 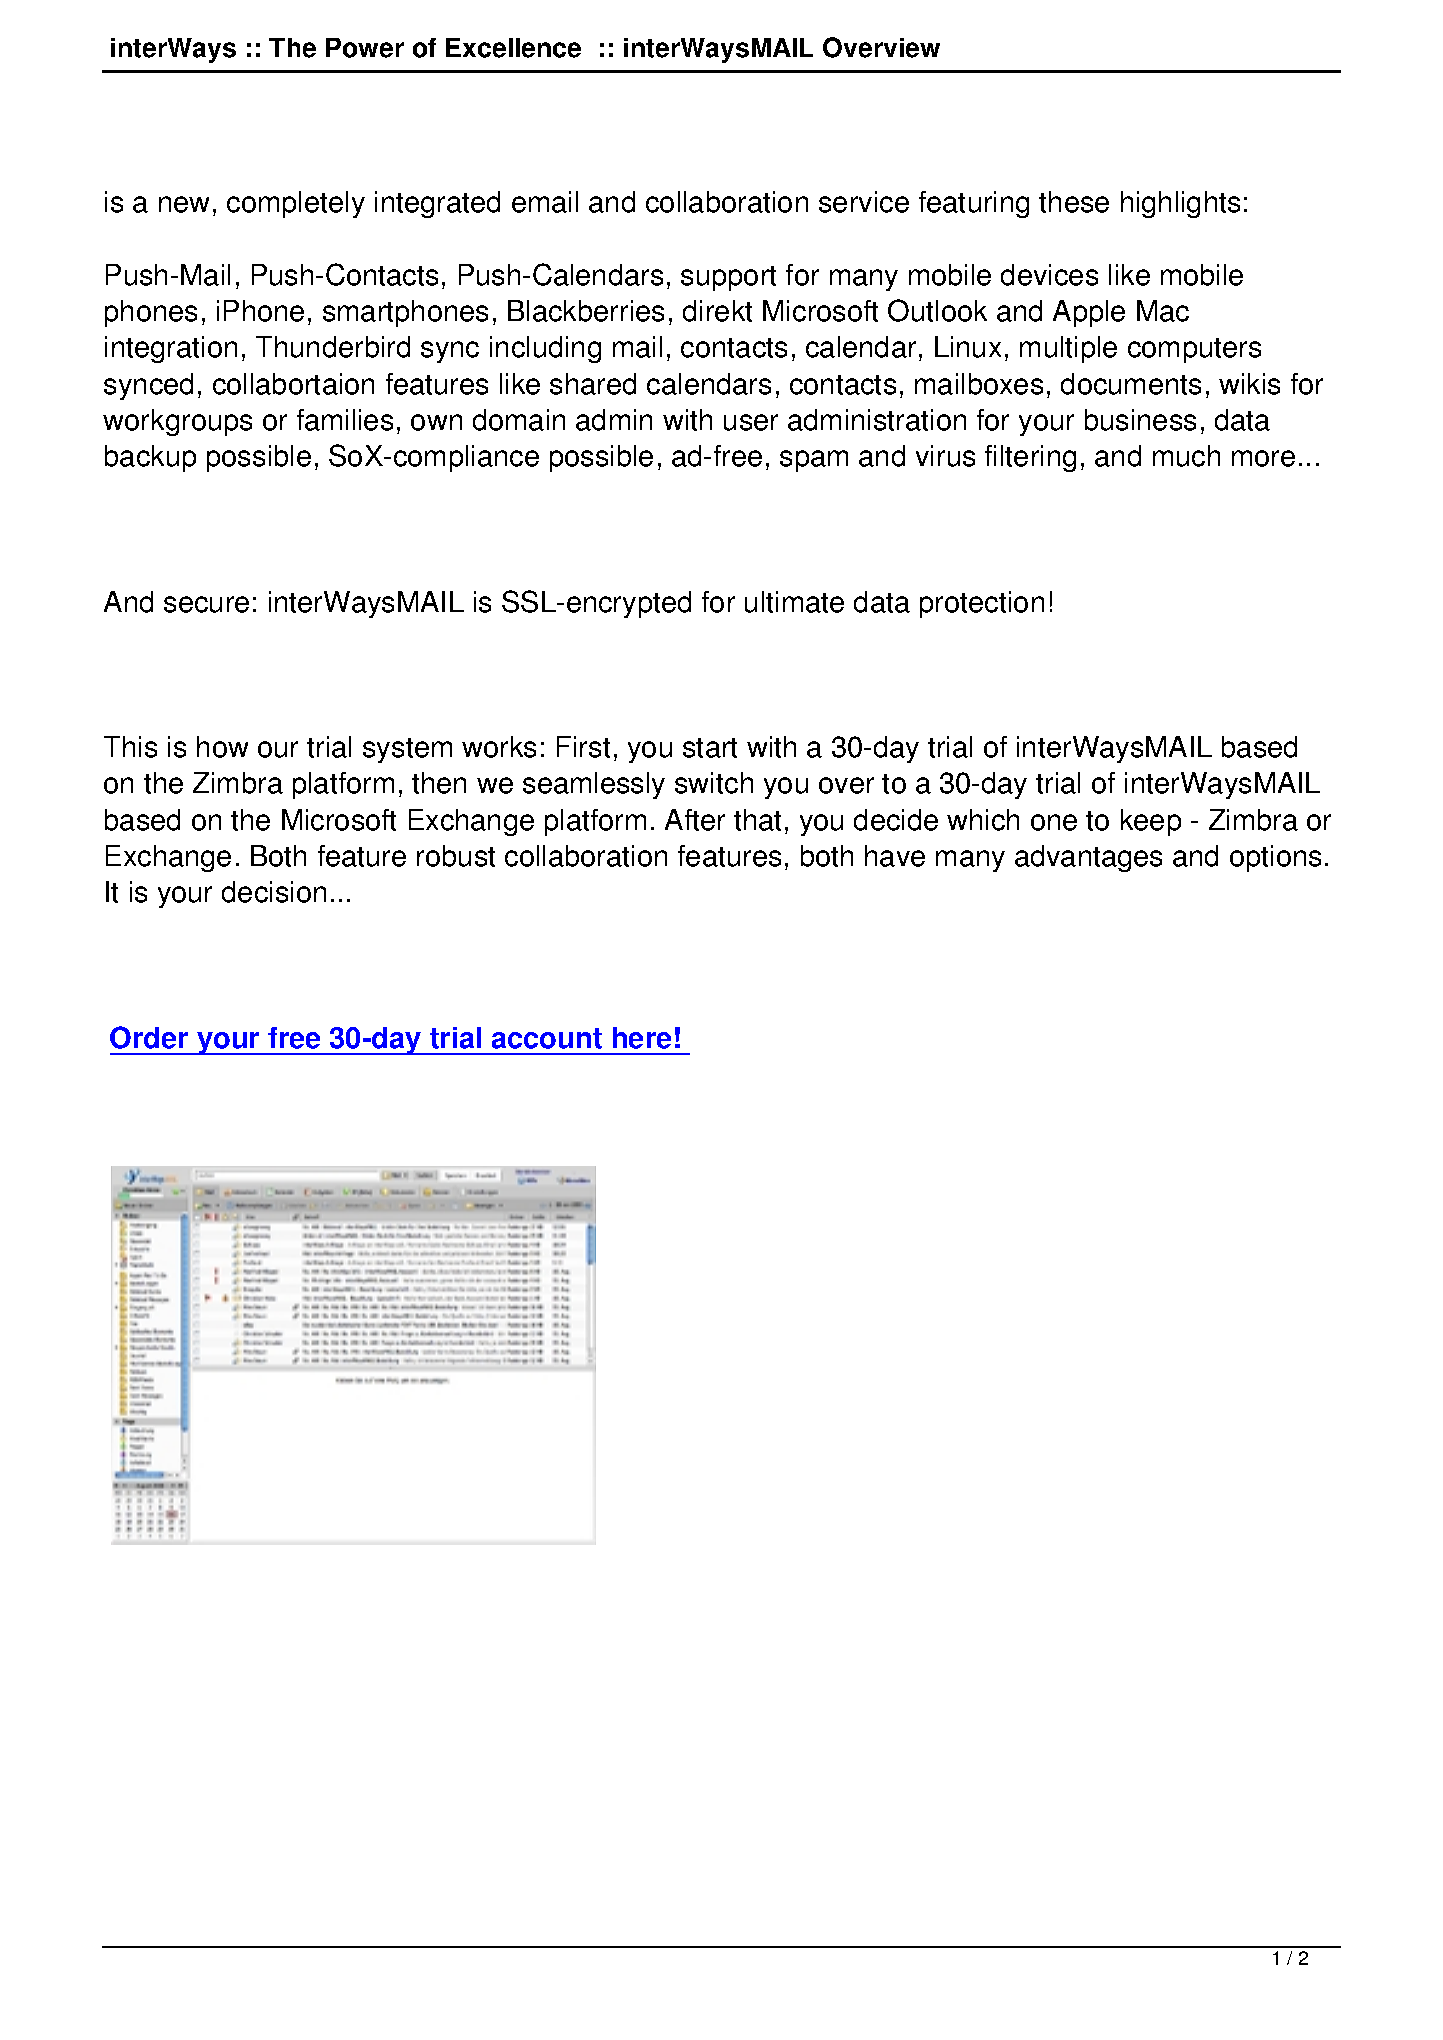 I want to click on how, so click(x=222, y=747).
